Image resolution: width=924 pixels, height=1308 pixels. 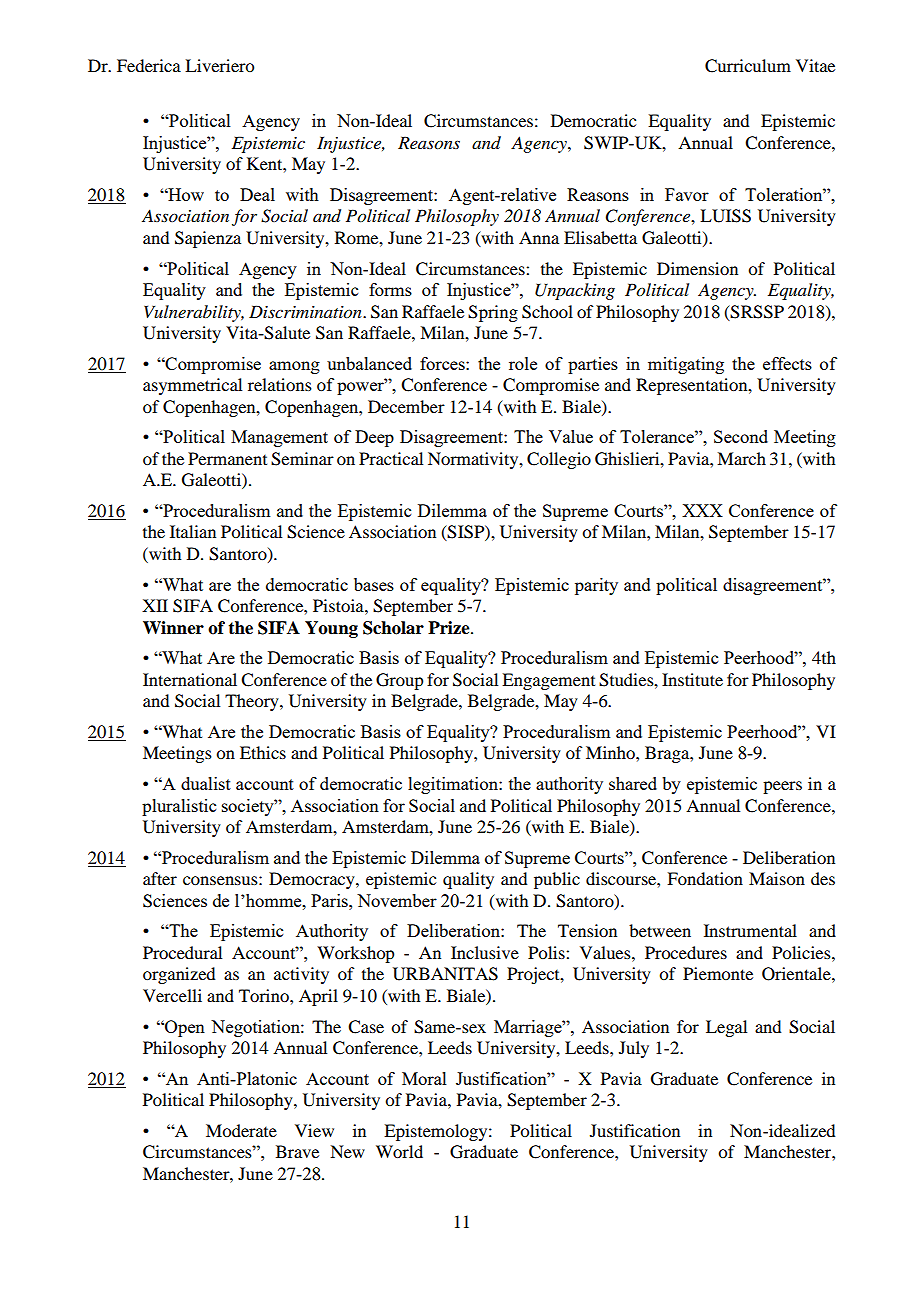 What do you see at coordinates (424, 1078) in the screenshot?
I see `Moral` at bounding box center [424, 1078].
